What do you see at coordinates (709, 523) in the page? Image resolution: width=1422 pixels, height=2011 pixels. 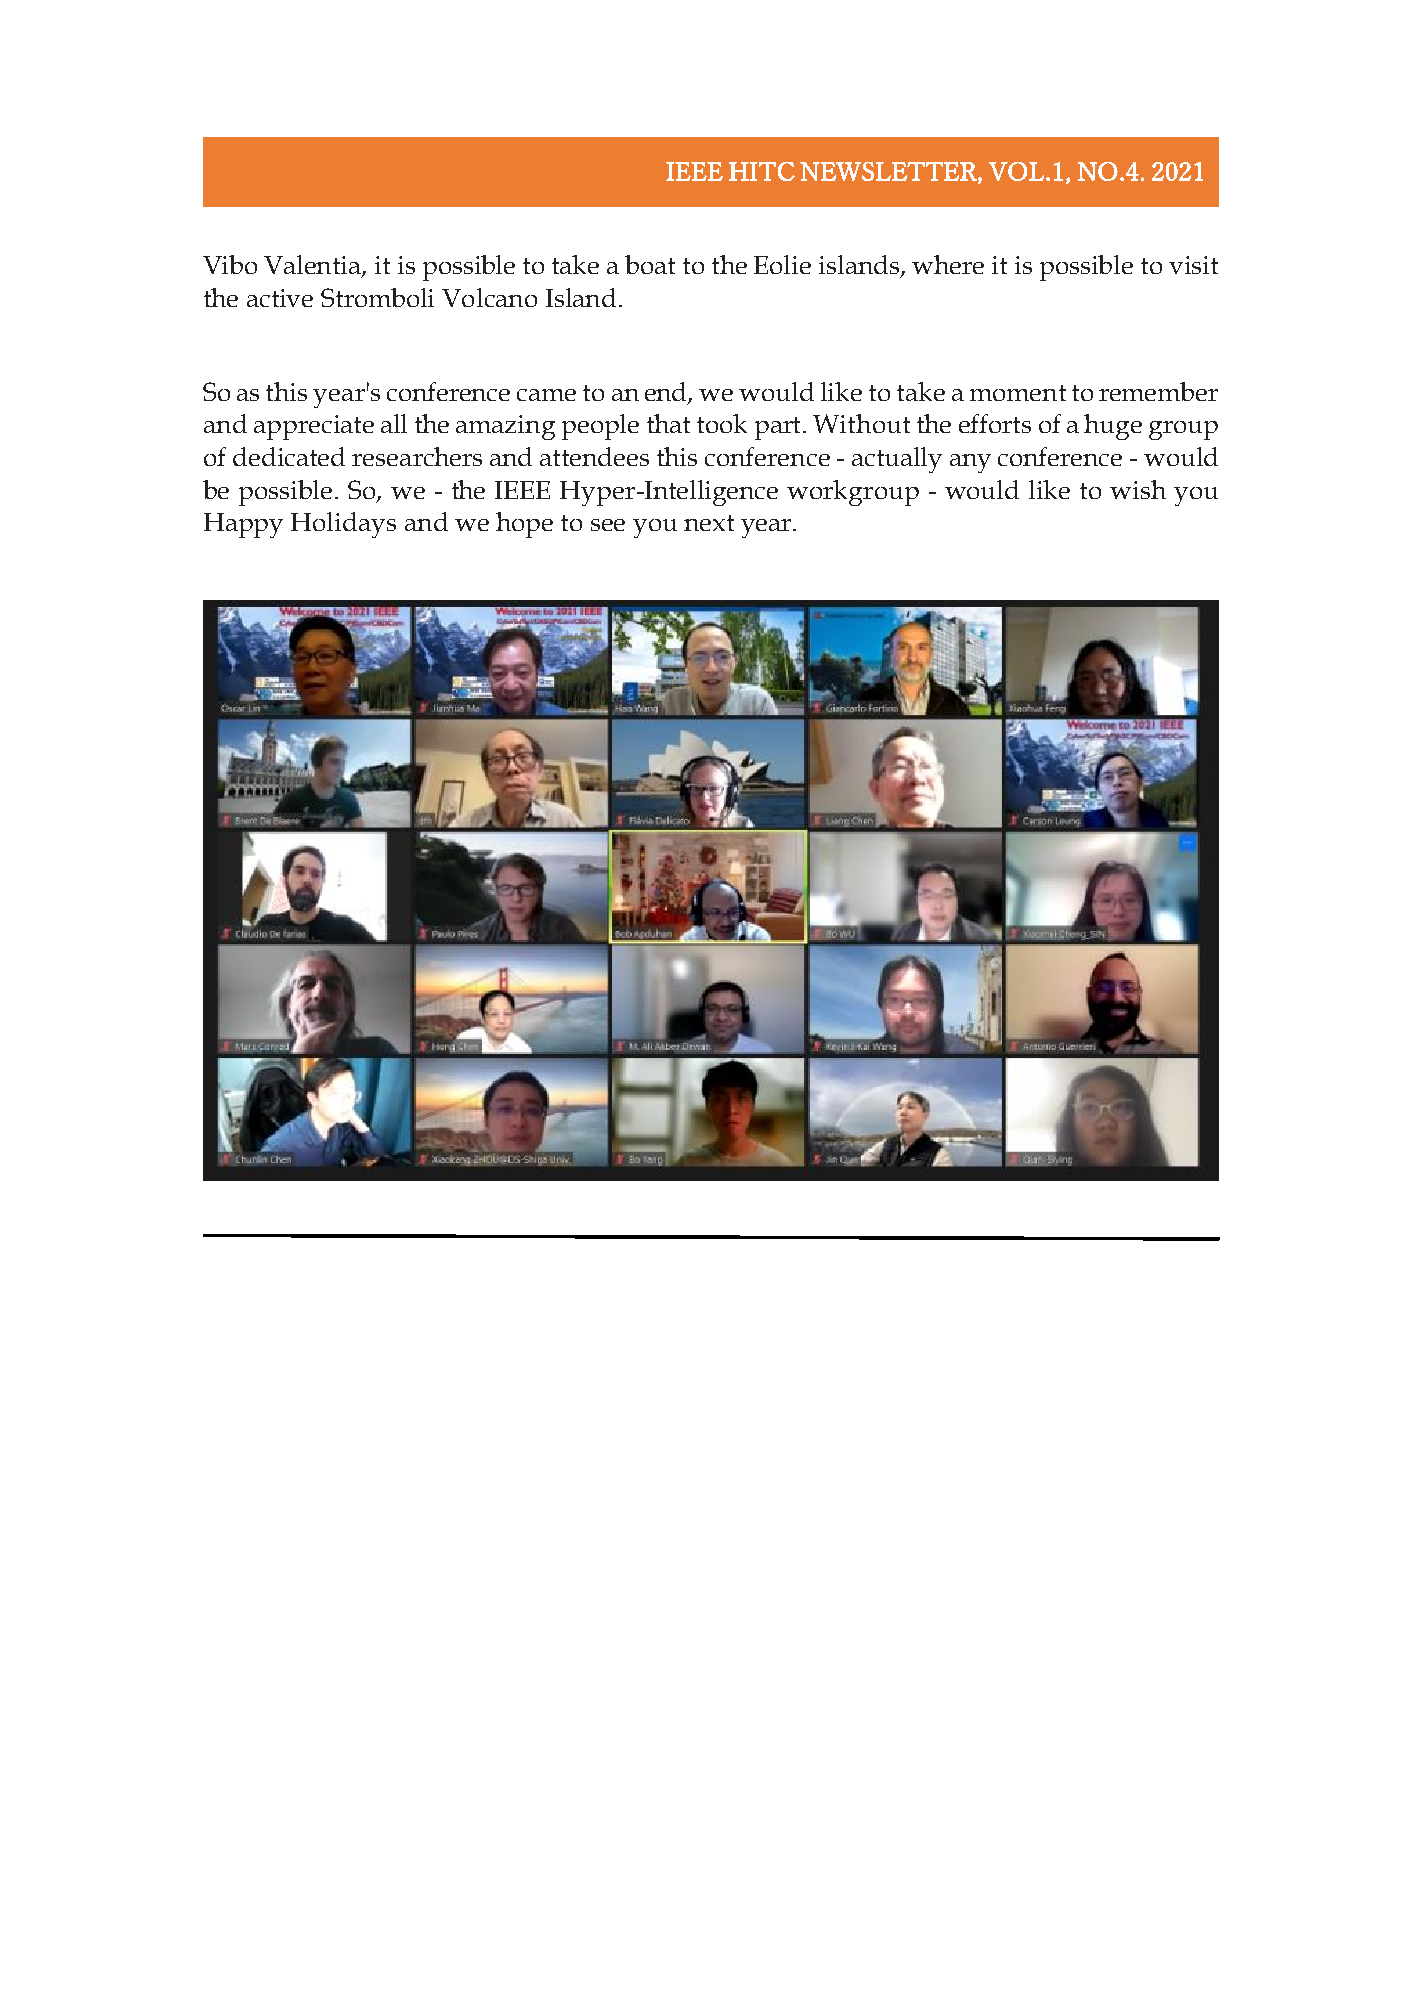 I see `next` at bounding box center [709, 523].
